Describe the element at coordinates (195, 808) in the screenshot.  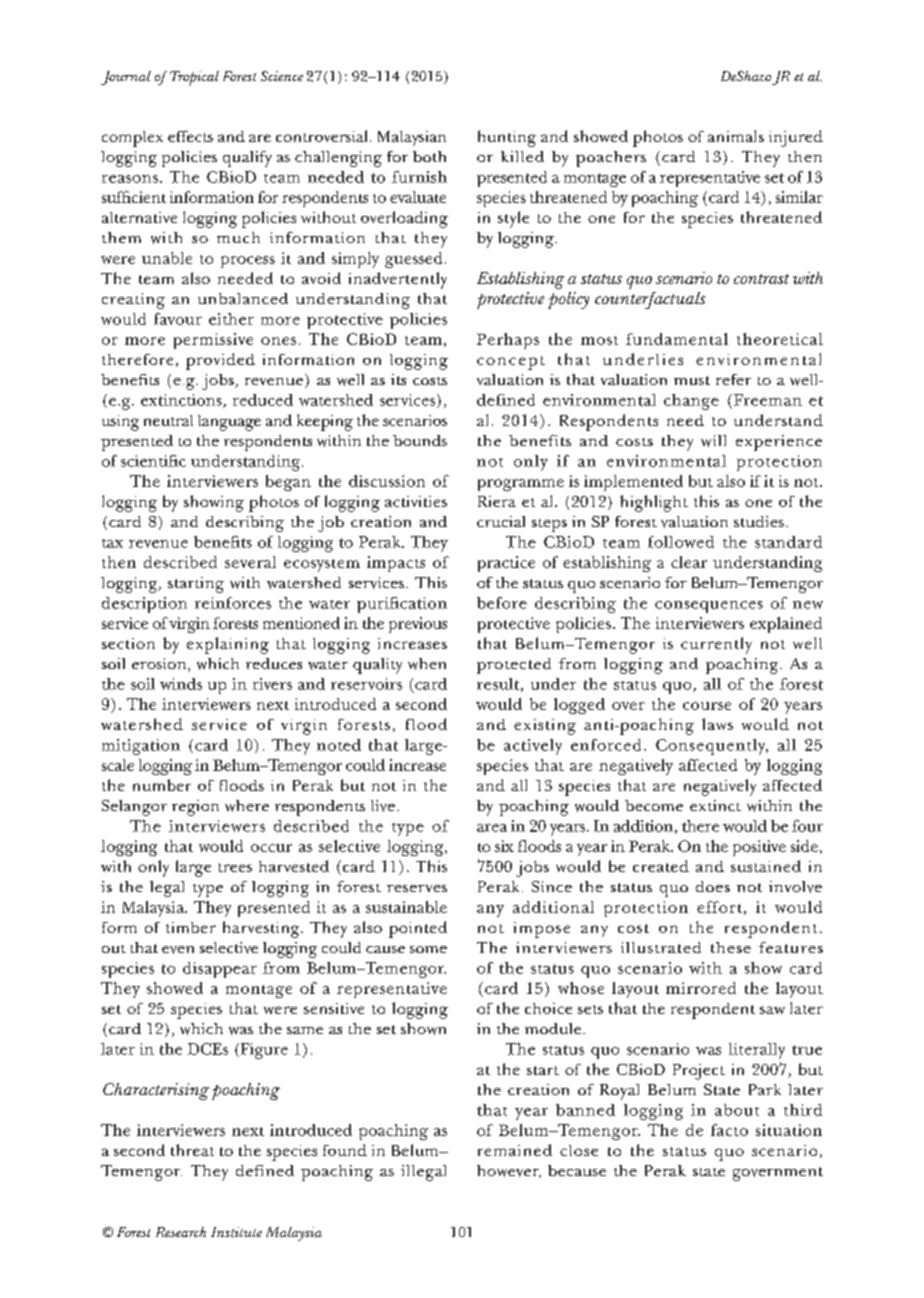
I see `region` at that location.
